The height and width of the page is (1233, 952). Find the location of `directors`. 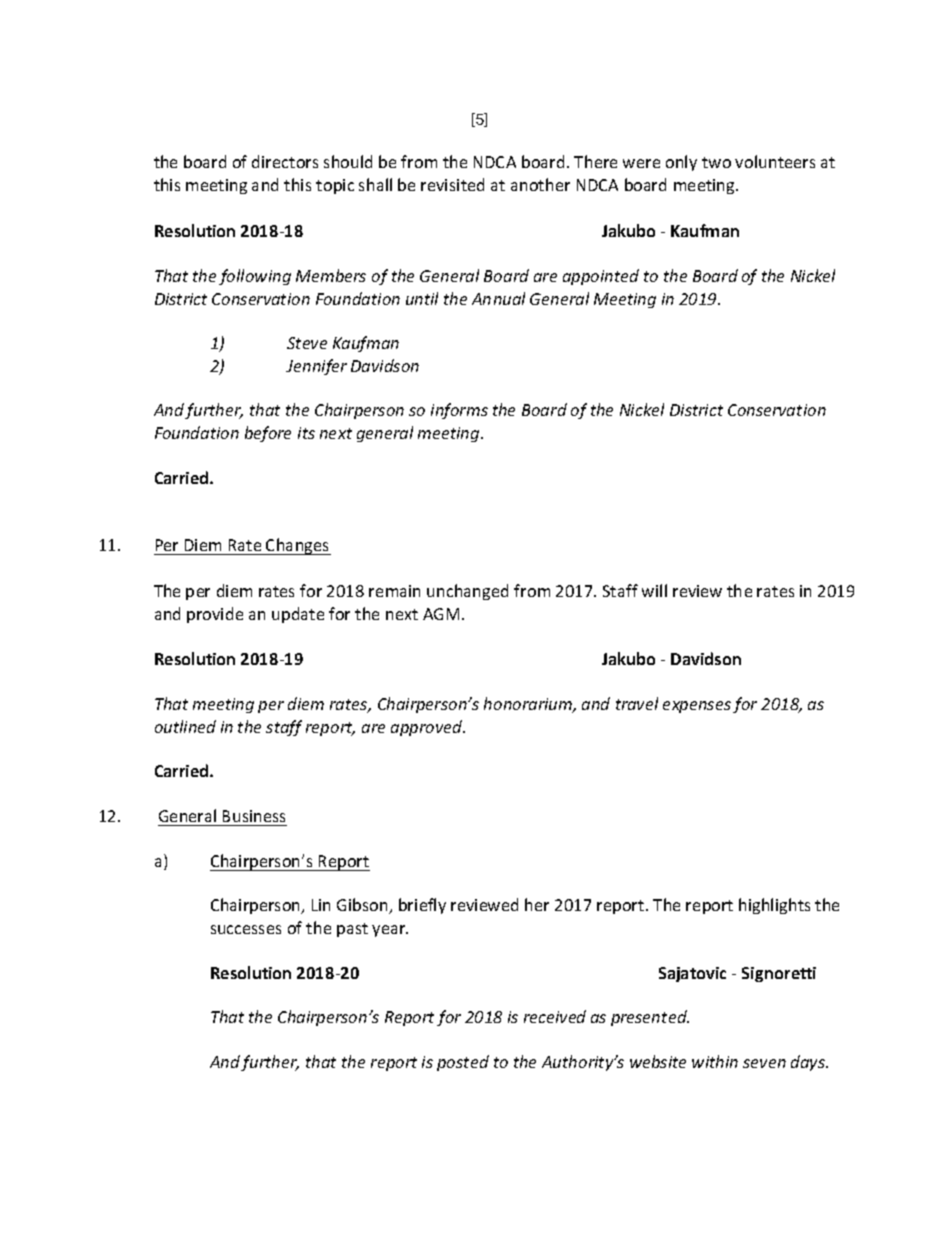

directors is located at coordinates (285, 161).
